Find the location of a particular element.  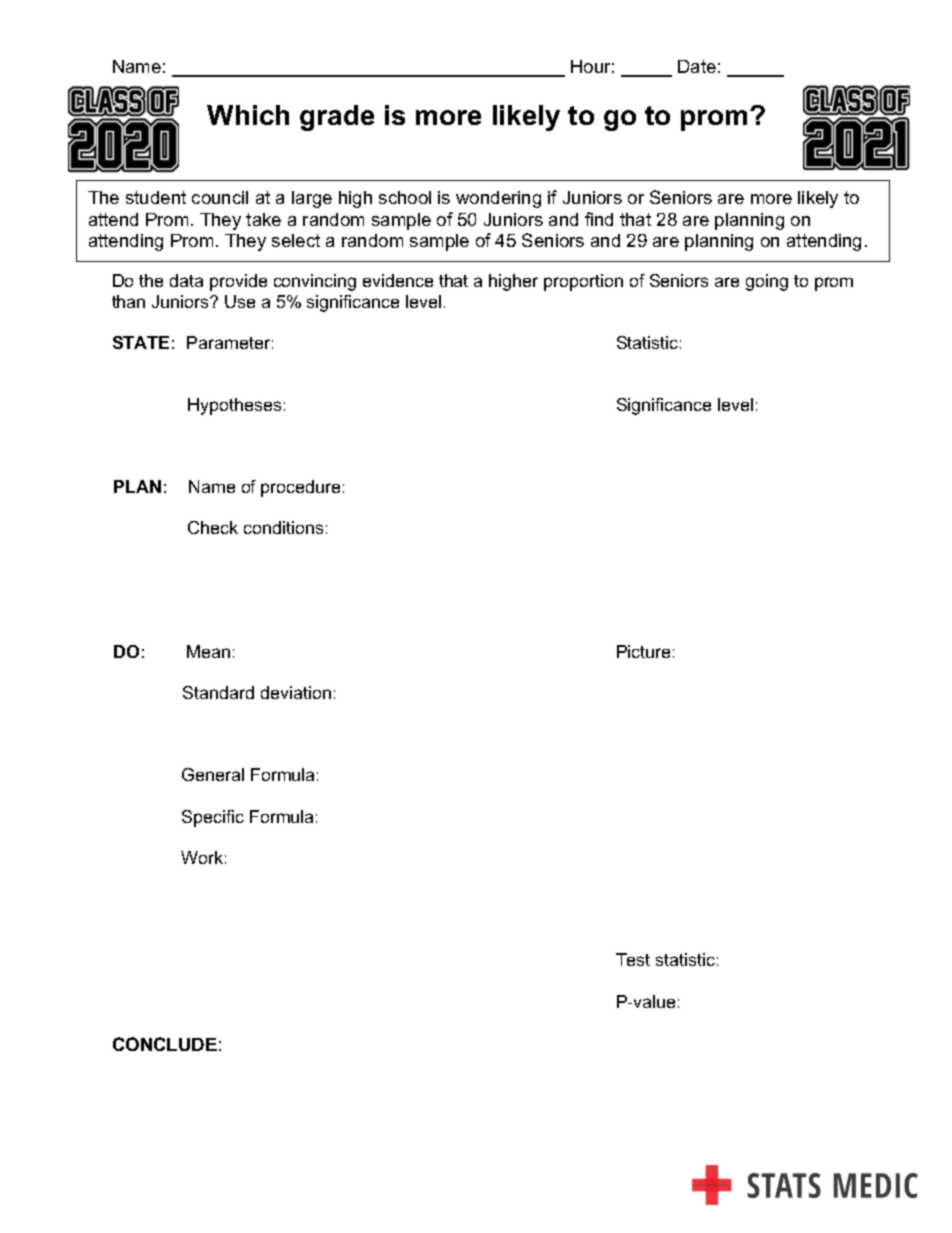

grade is located at coordinates (337, 118).
